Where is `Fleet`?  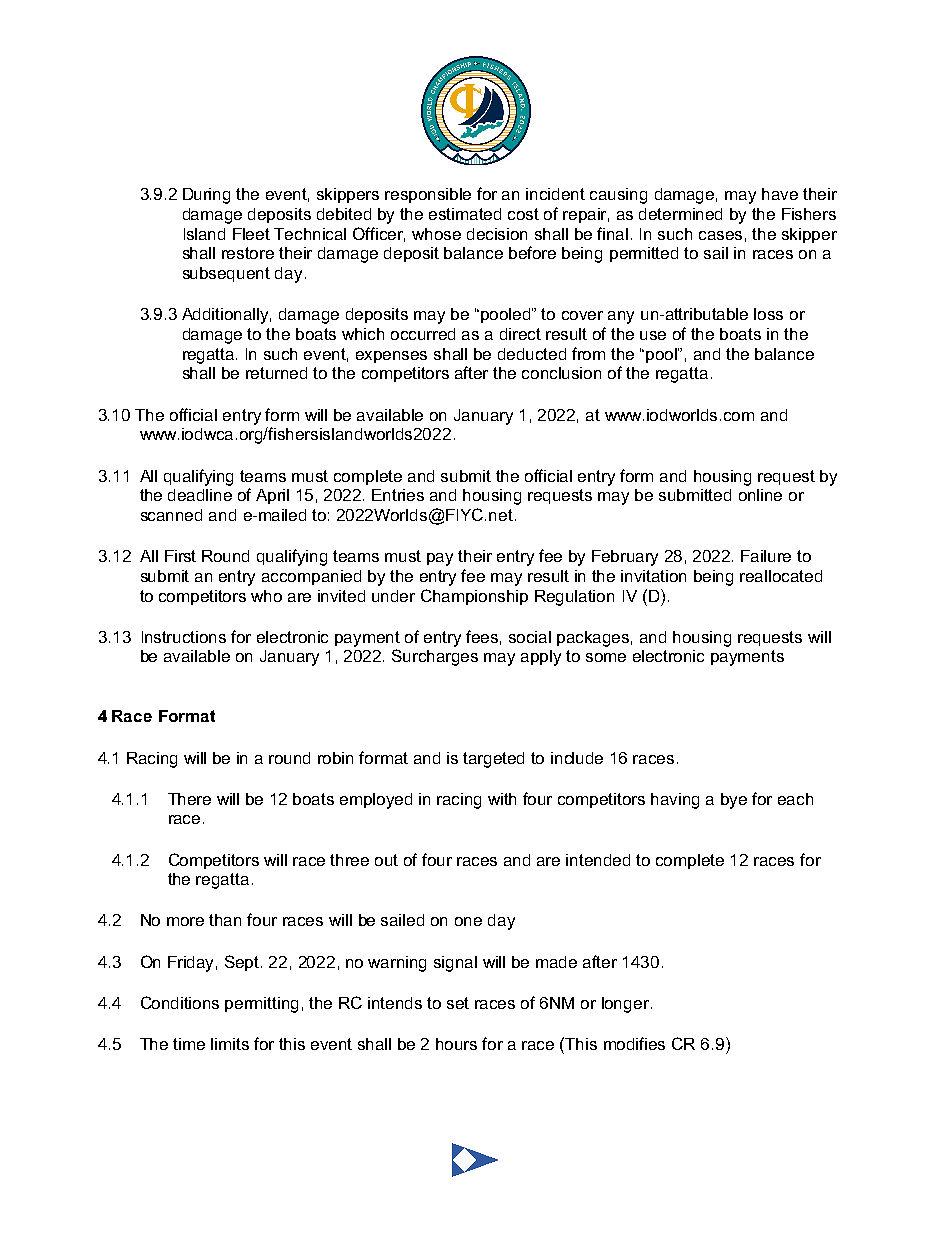 Fleet is located at coordinates (251, 234).
